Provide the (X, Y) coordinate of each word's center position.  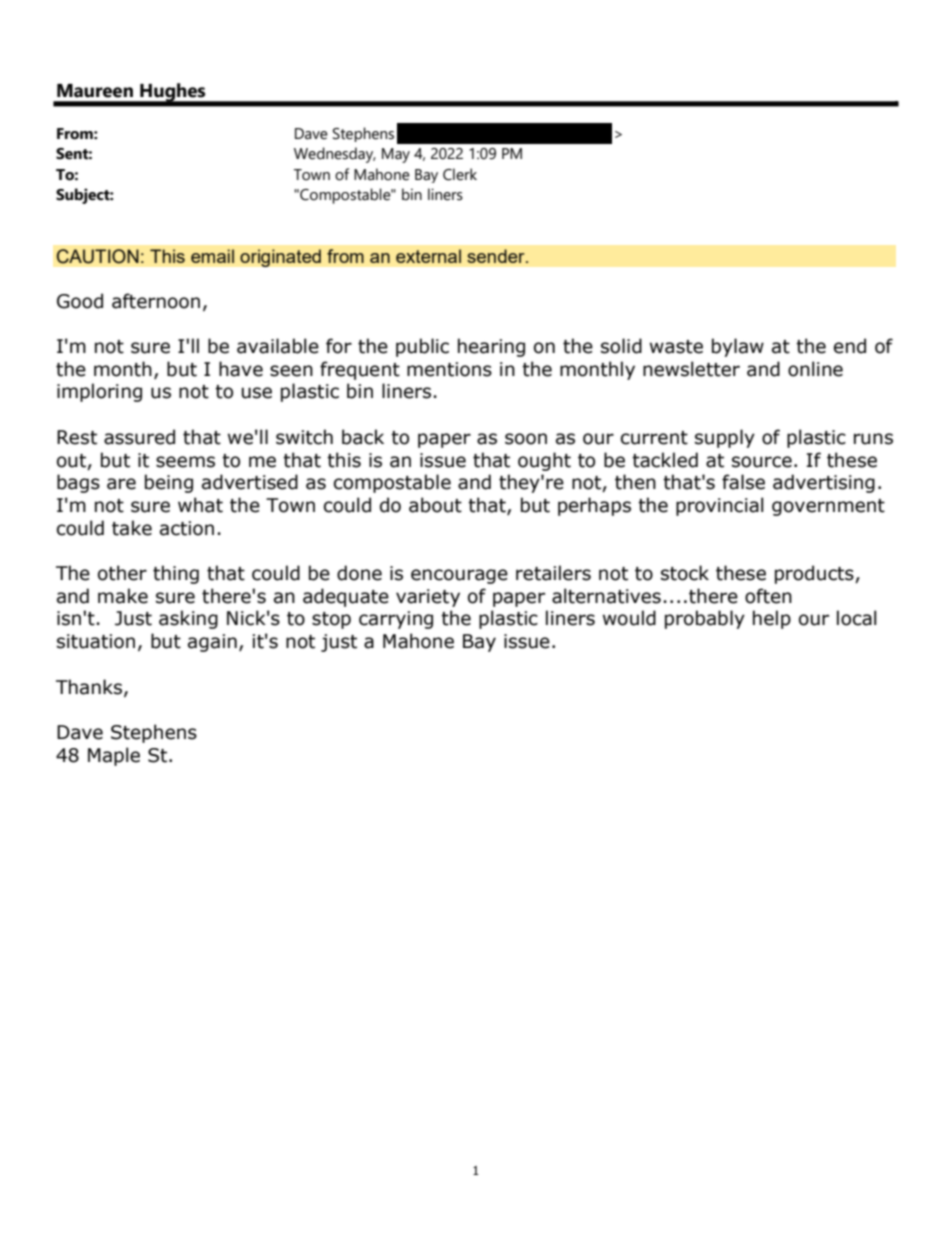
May (396, 155)
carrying (396, 620)
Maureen (95, 91)
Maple (114, 756)
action (187, 528)
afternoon (156, 301)
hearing (491, 347)
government (828, 507)
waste (676, 347)
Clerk (460, 174)
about (435, 505)
